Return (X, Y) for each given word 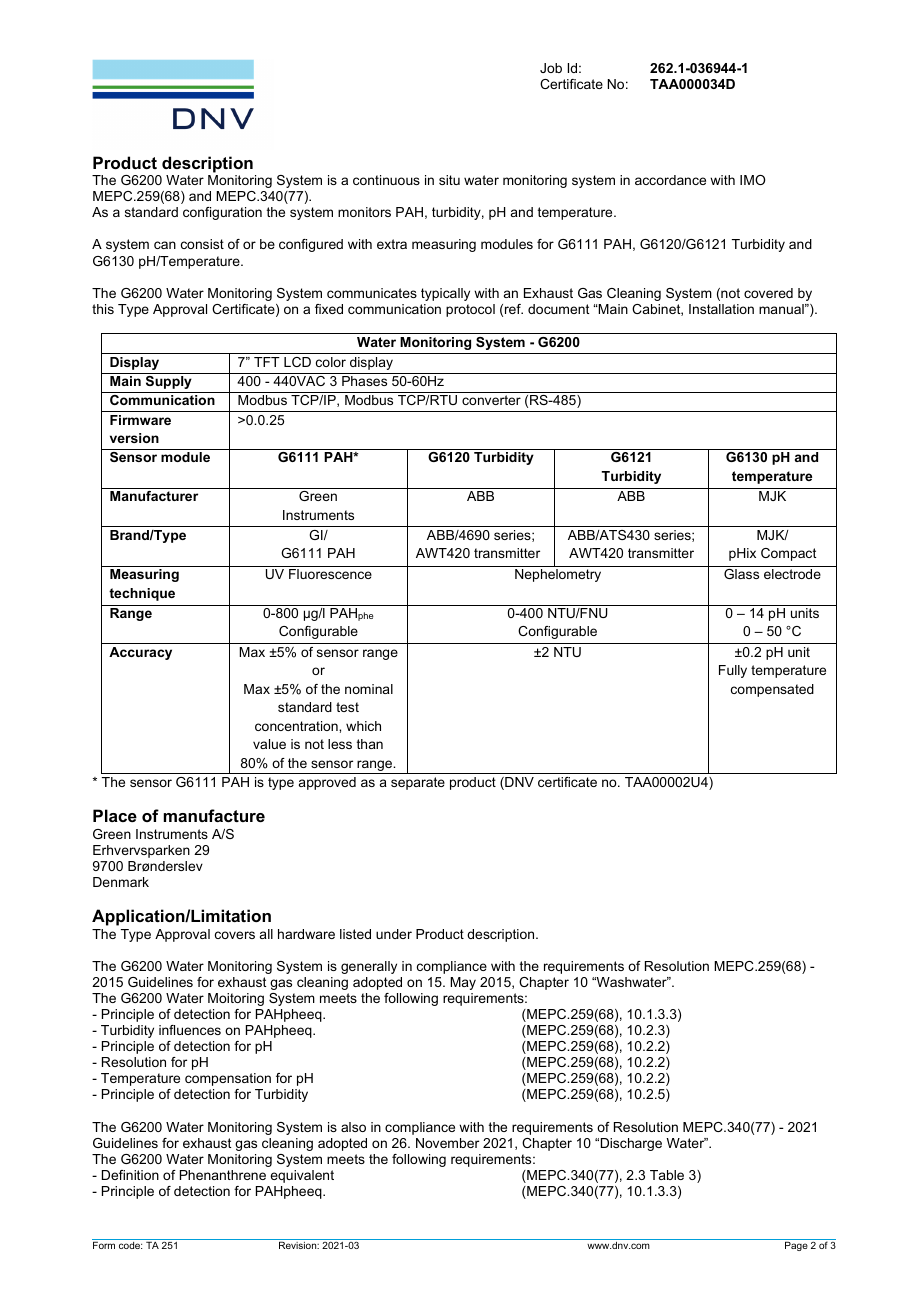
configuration (222, 213)
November (447, 1143)
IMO (752, 180)
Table (667, 1175)
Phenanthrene (223, 1175)
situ (449, 180)
